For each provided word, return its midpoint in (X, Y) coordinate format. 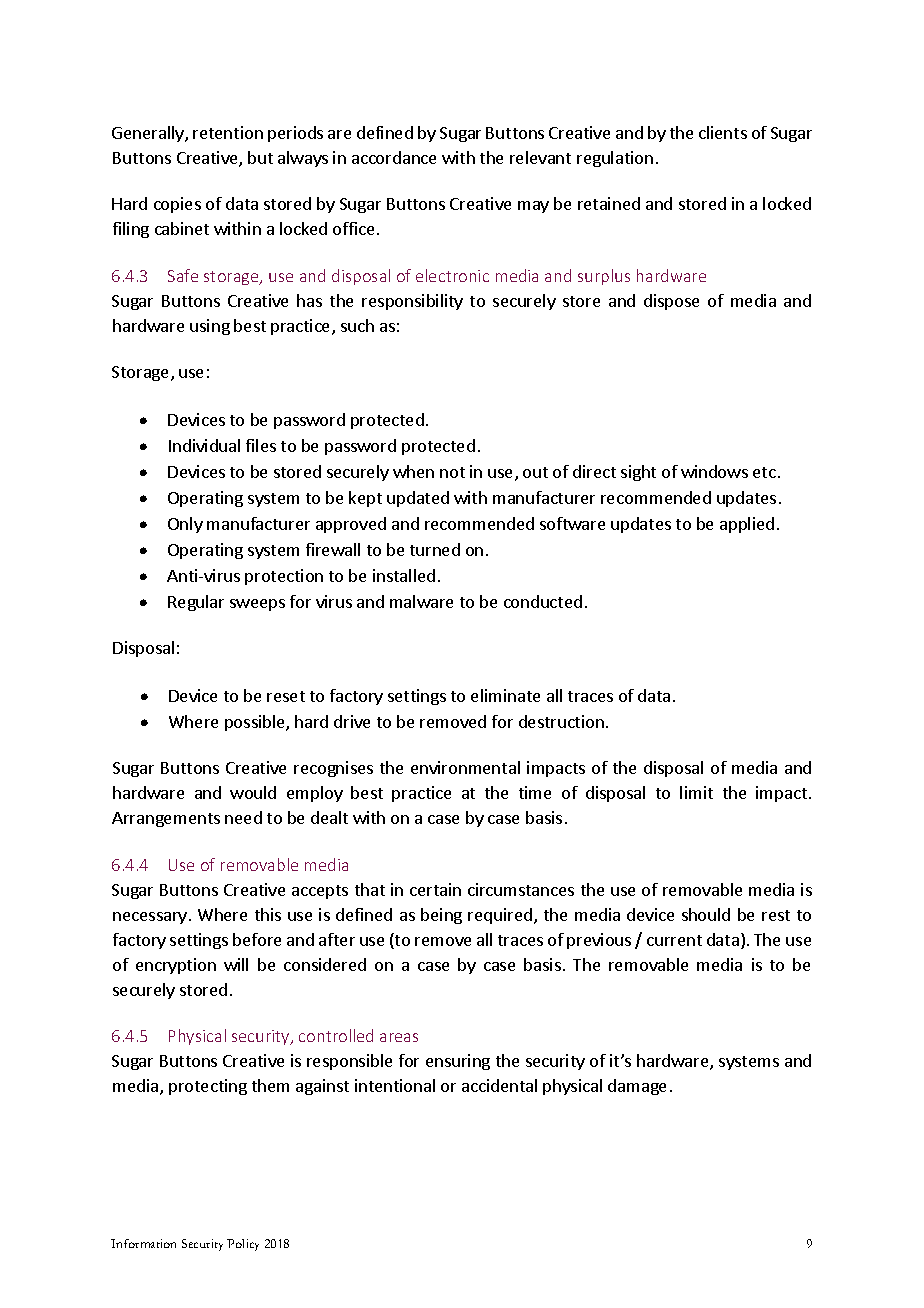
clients (723, 132)
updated (418, 499)
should (706, 914)
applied (747, 525)
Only (185, 525)
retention (228, 132)
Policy (243, 1245)
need (243, 817)
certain (435, 889)
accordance (394, 157)
